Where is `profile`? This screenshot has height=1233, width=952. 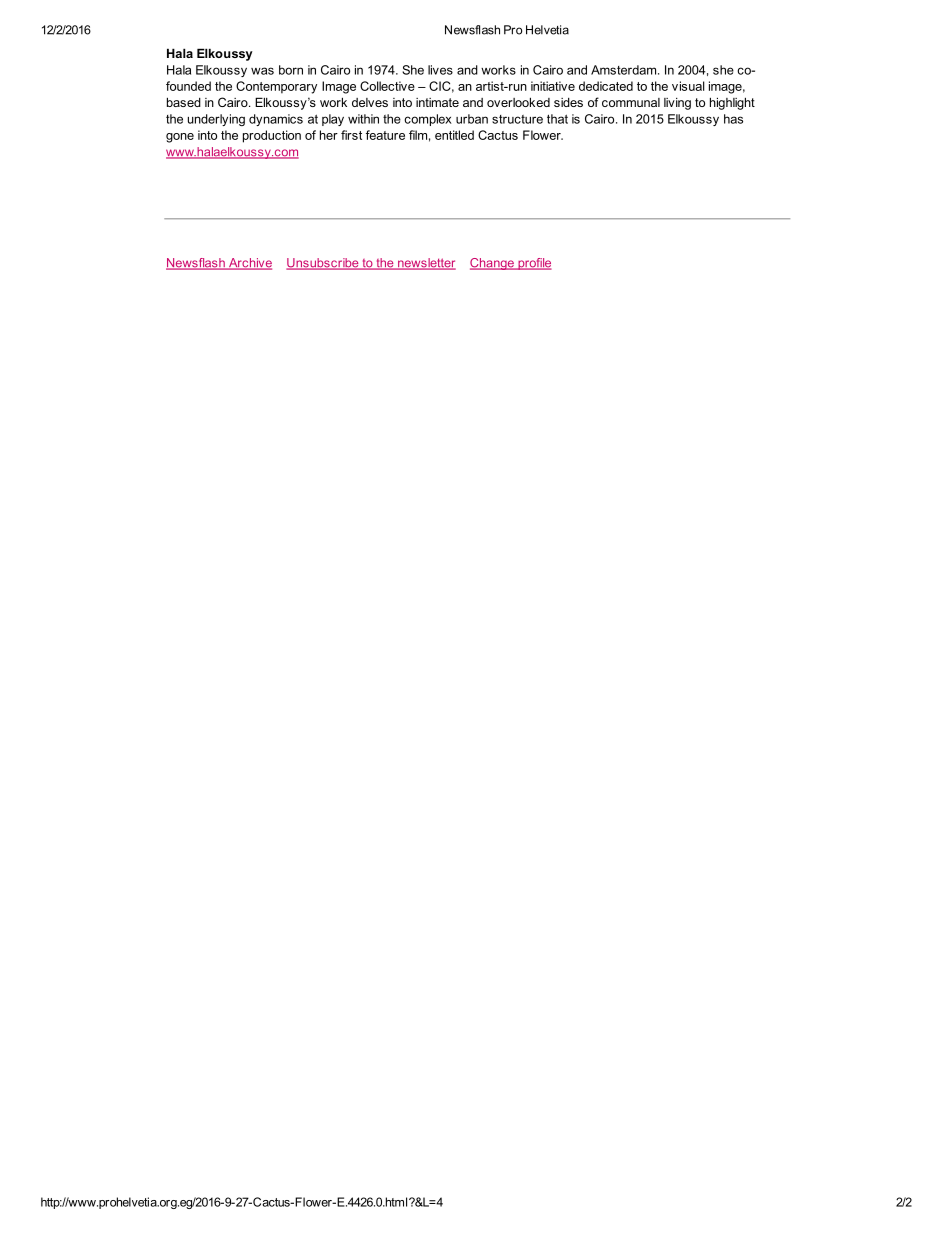
profile is located at coordinates (534, 264).
